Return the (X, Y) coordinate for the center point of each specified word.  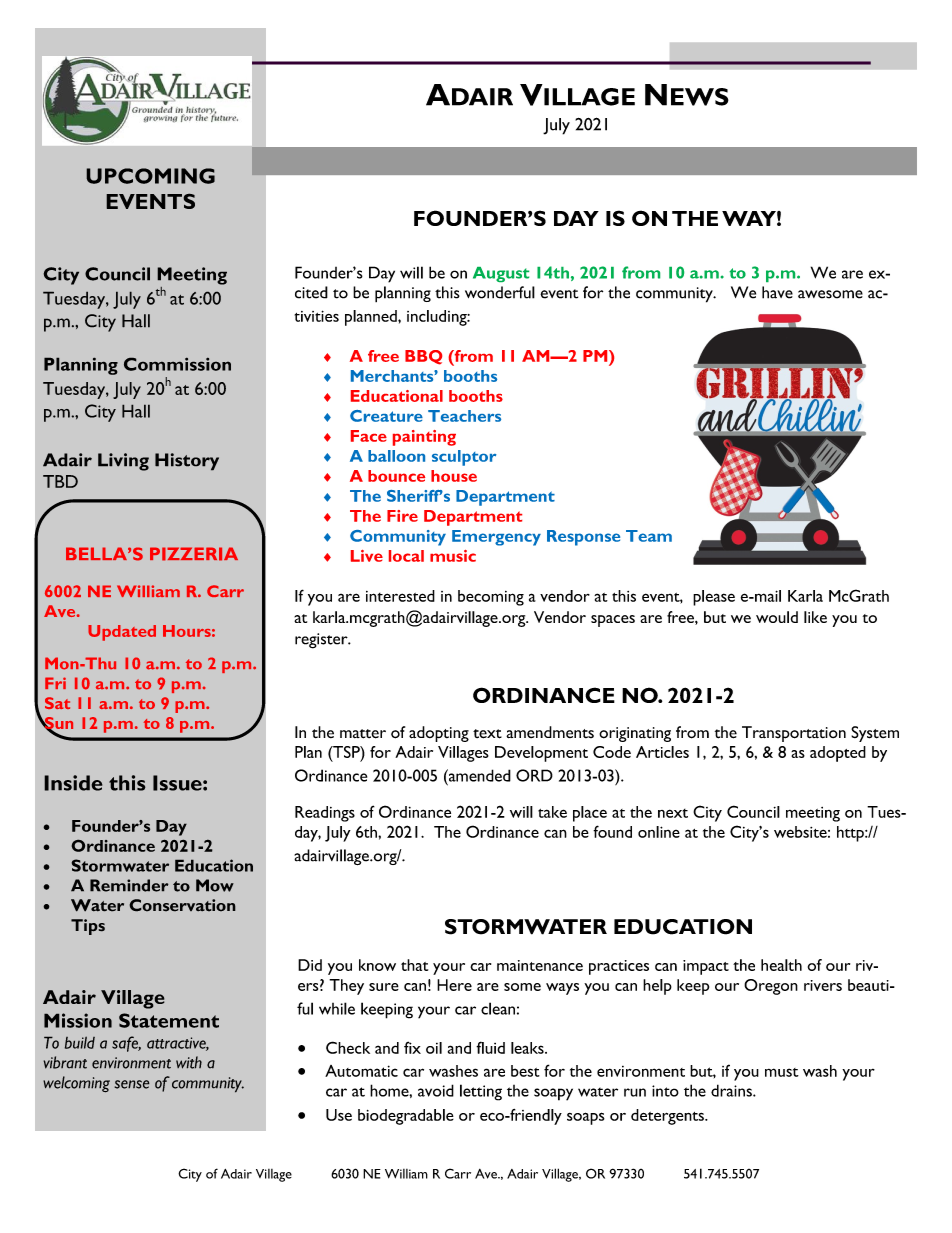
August (501, 274)
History (187, 462)
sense (132, 1084)
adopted (838, 754)
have (777, 292)
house (454, 476)
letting (481, 1092)
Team (649, 536)
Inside (73, 783)
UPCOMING (150, 176)
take (552, 812)
